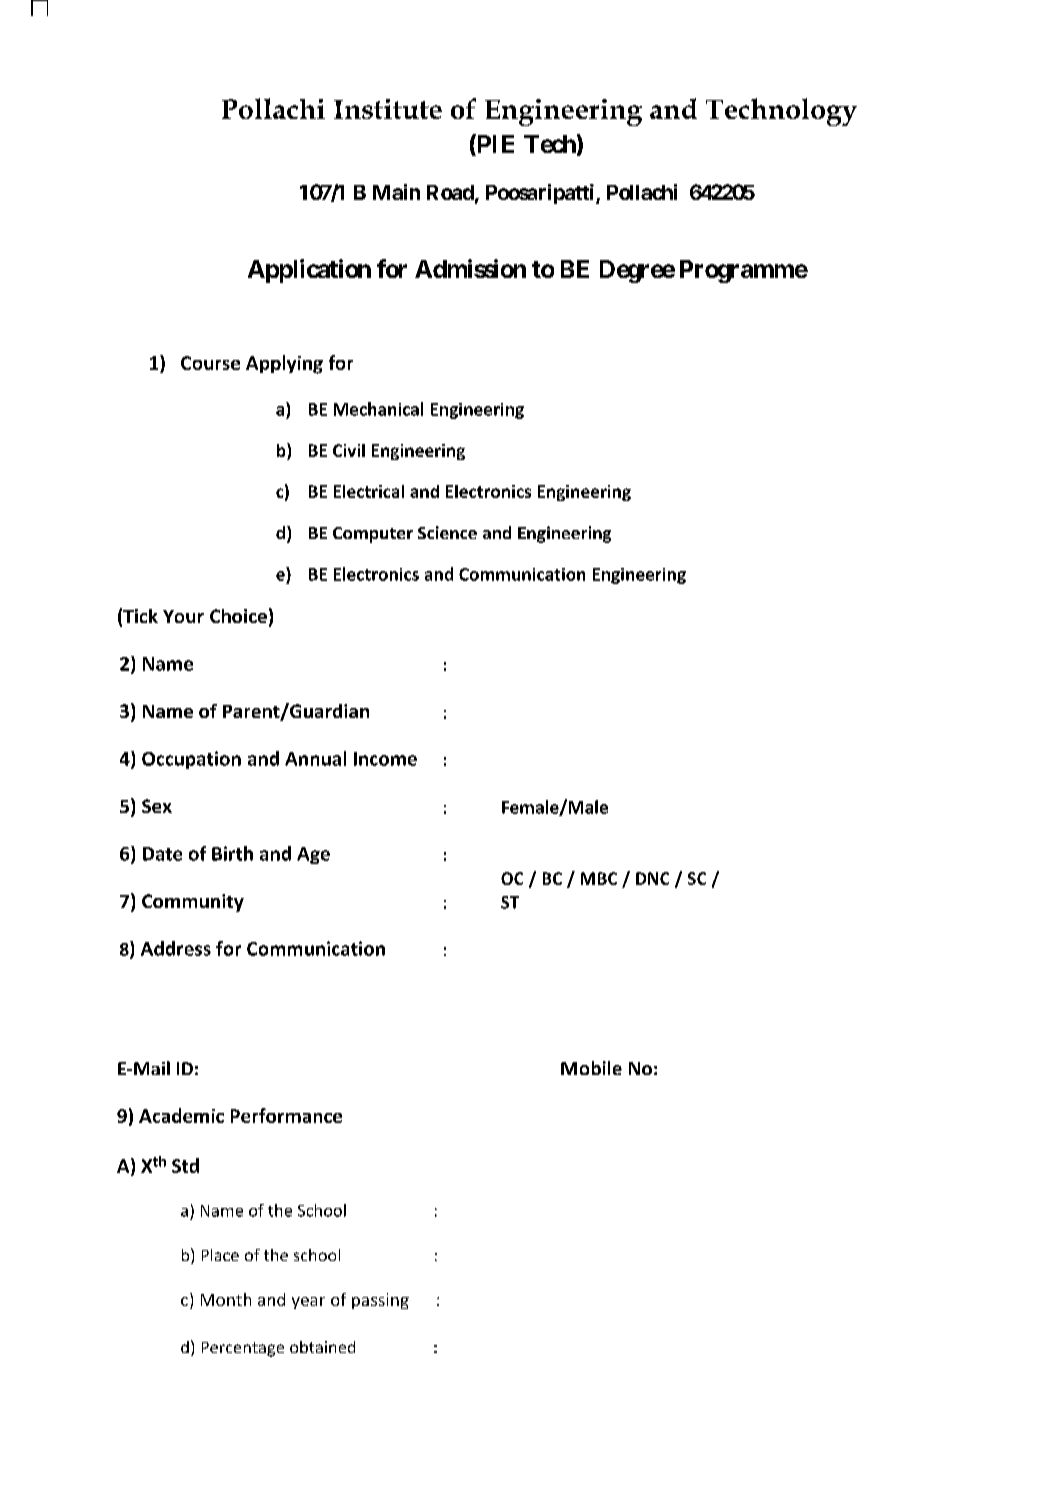  Describe the element at coordinates (470, 268) in the image. I see `Admission` at that location.
